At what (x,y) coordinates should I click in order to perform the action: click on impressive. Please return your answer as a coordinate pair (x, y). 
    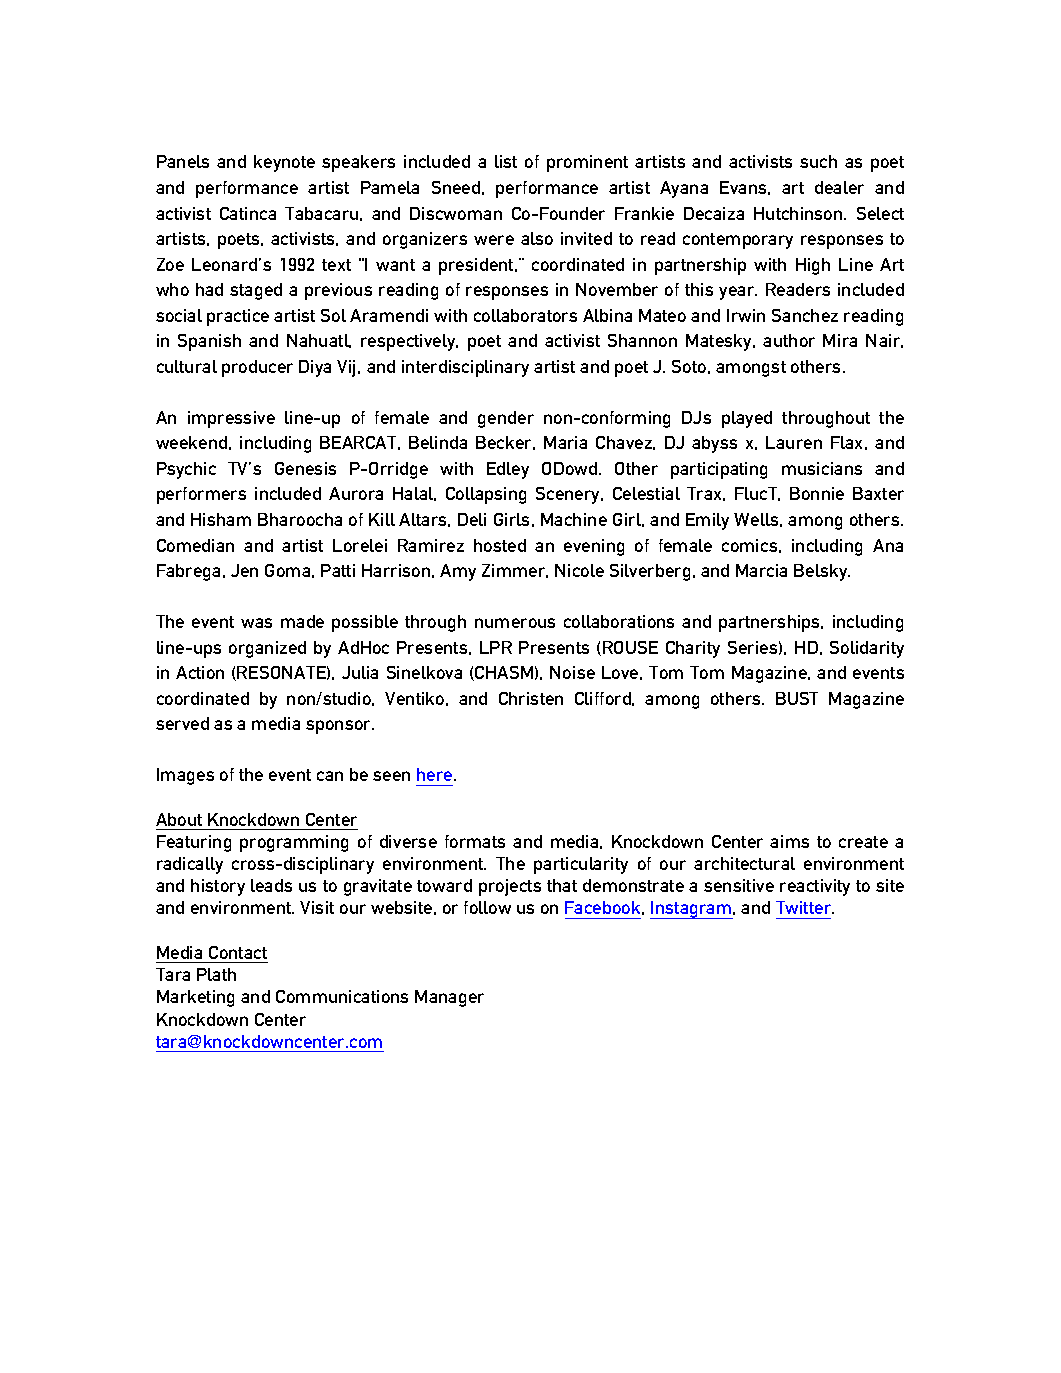
    Looking at the image, I should click on (231, 419).
